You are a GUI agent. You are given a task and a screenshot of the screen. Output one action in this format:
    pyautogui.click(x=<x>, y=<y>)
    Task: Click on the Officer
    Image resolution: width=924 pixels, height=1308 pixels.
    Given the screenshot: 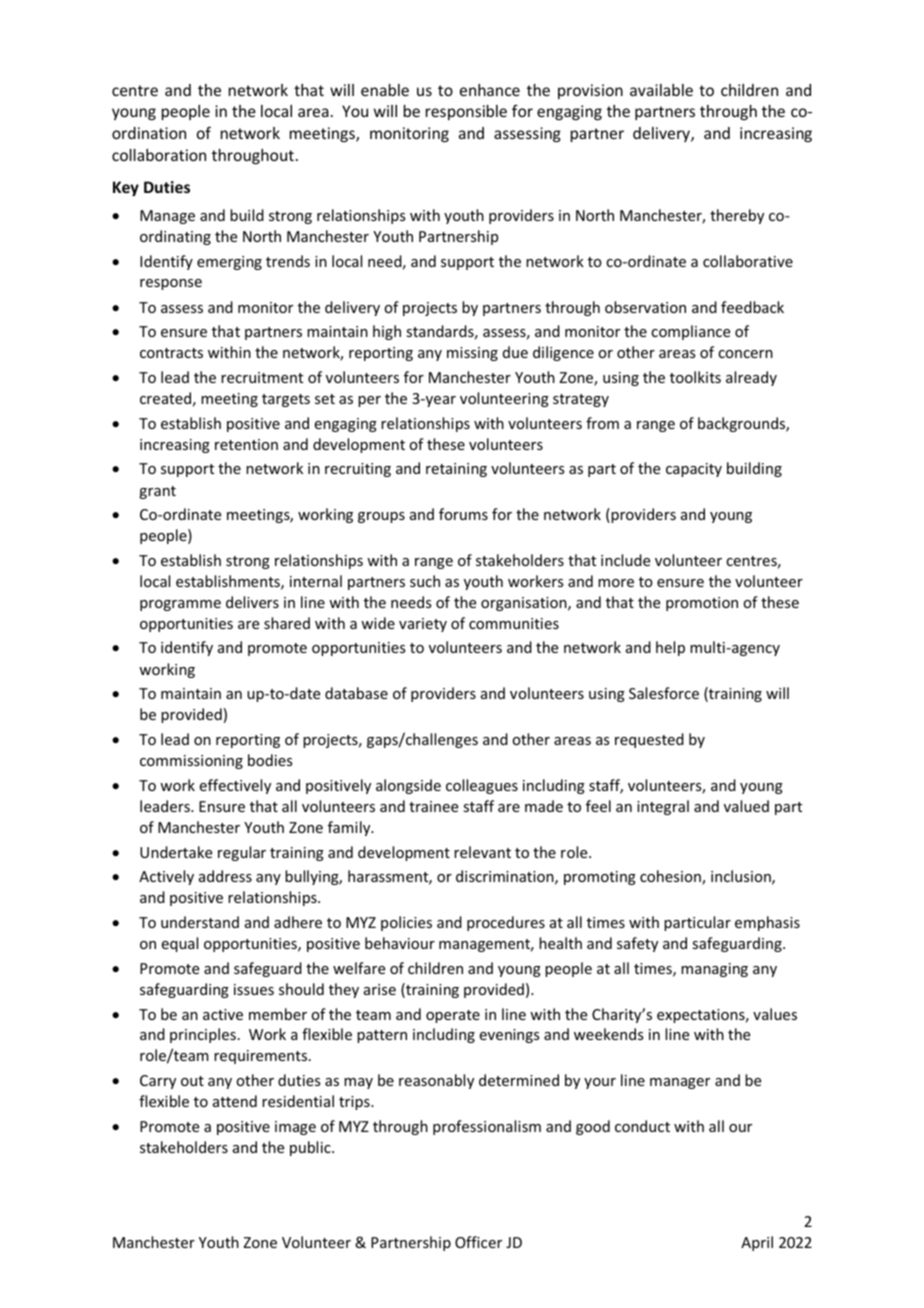 What is the action you would take?
    pyautogui.click(x=478, y=1242)
